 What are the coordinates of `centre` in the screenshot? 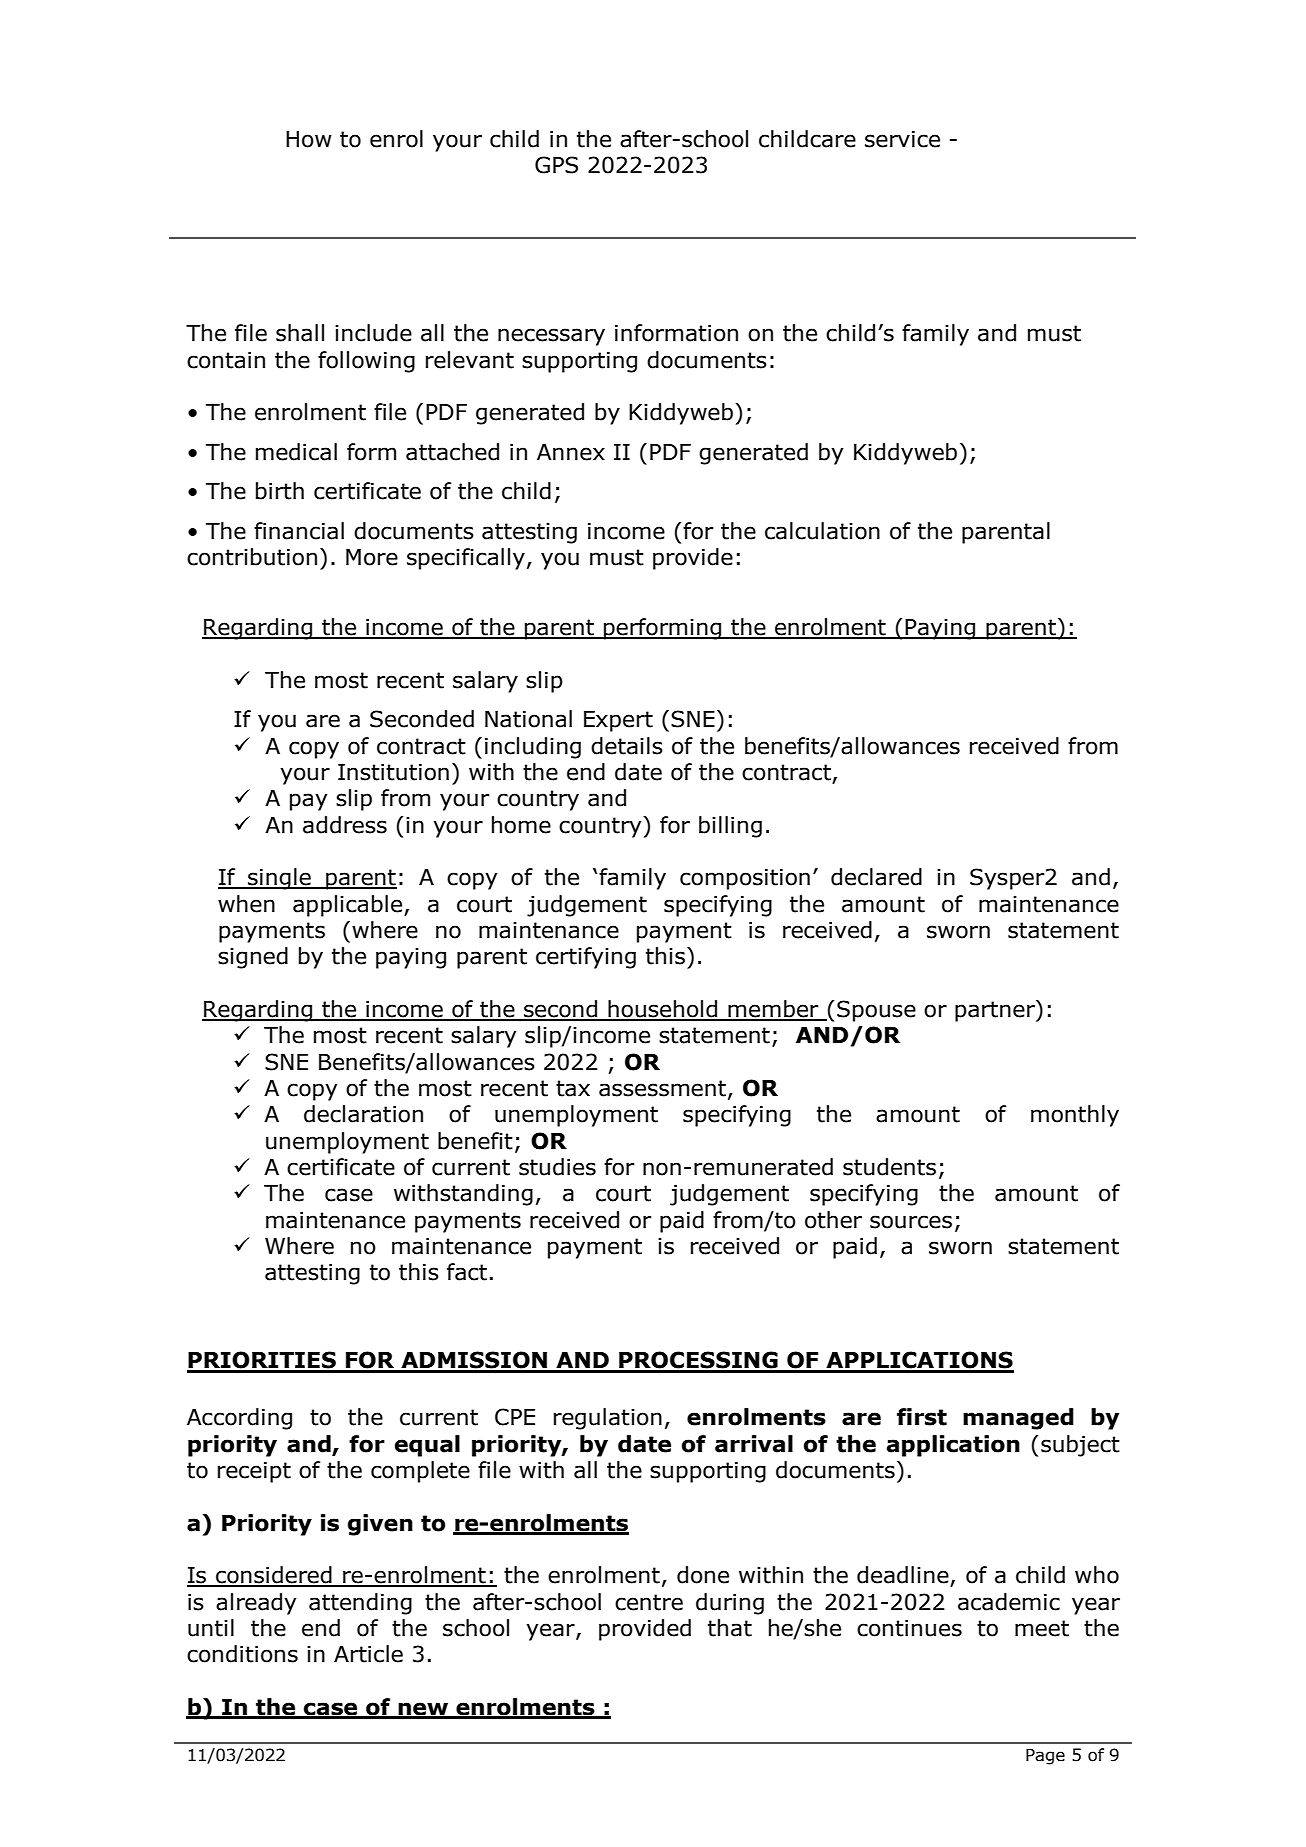 It's located at (649, 1602).
